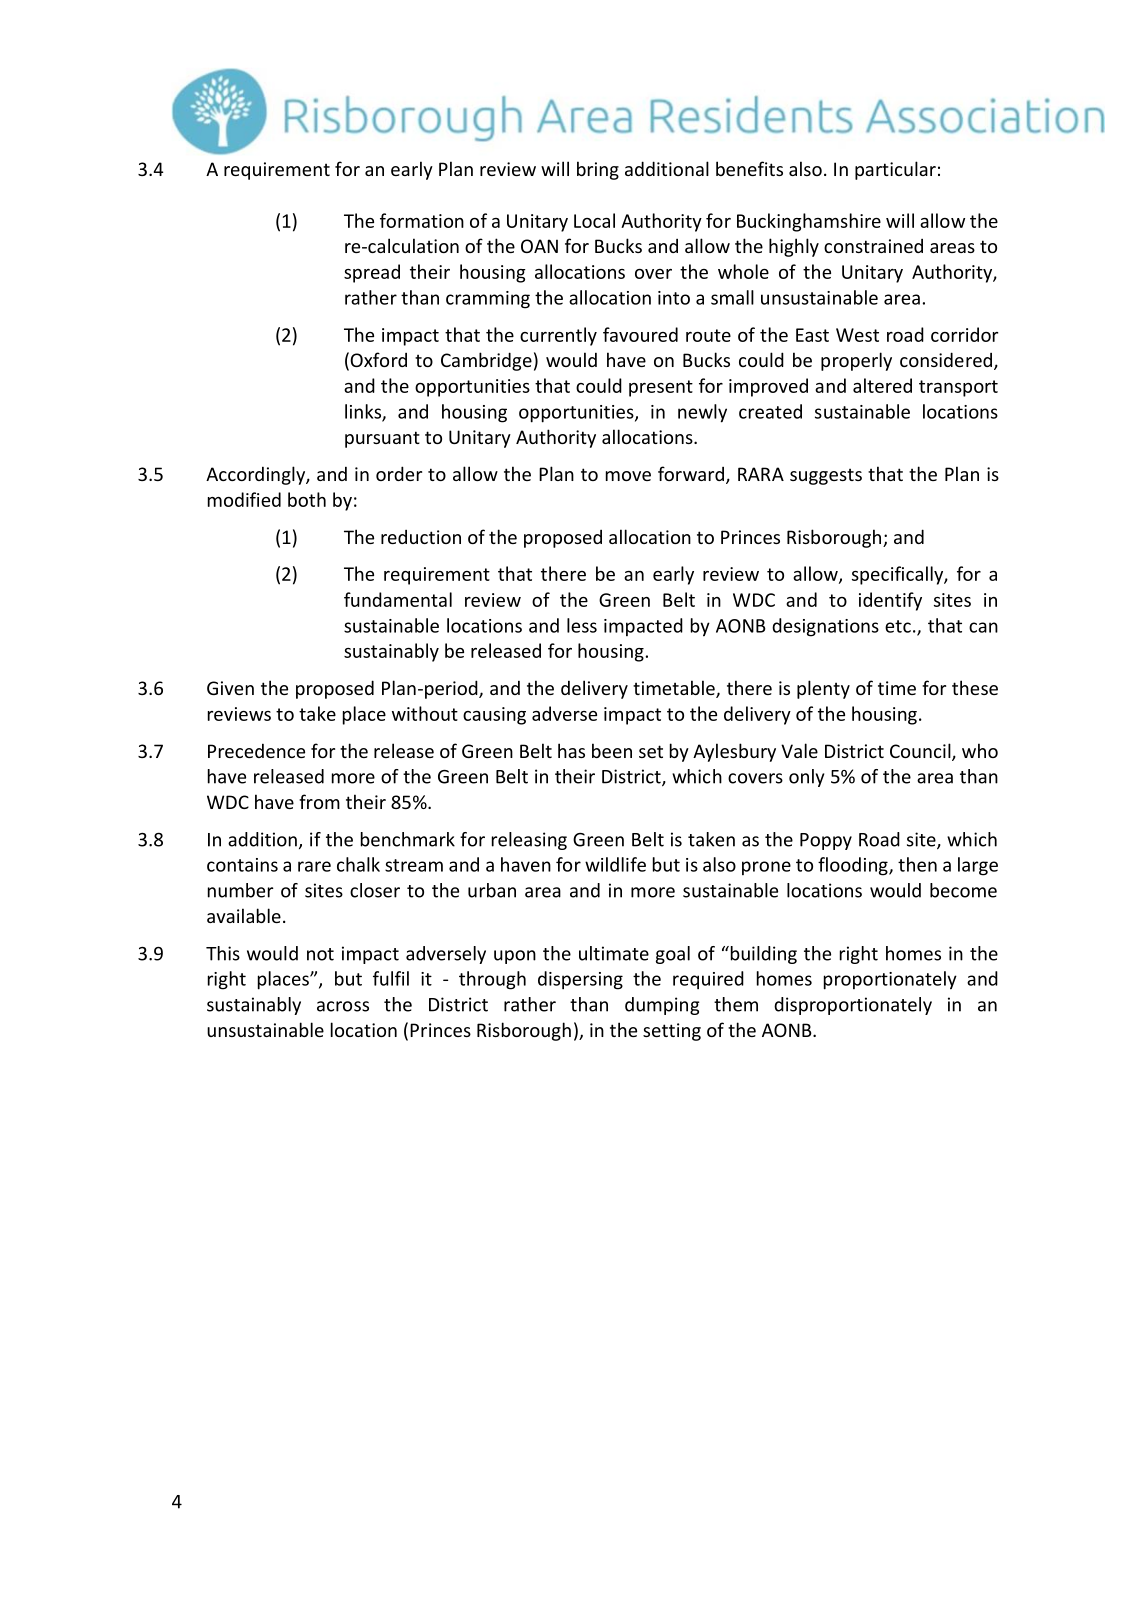 This screenshot has width=1136, height=1607. I want to click on suggests, so click(826, 476).
